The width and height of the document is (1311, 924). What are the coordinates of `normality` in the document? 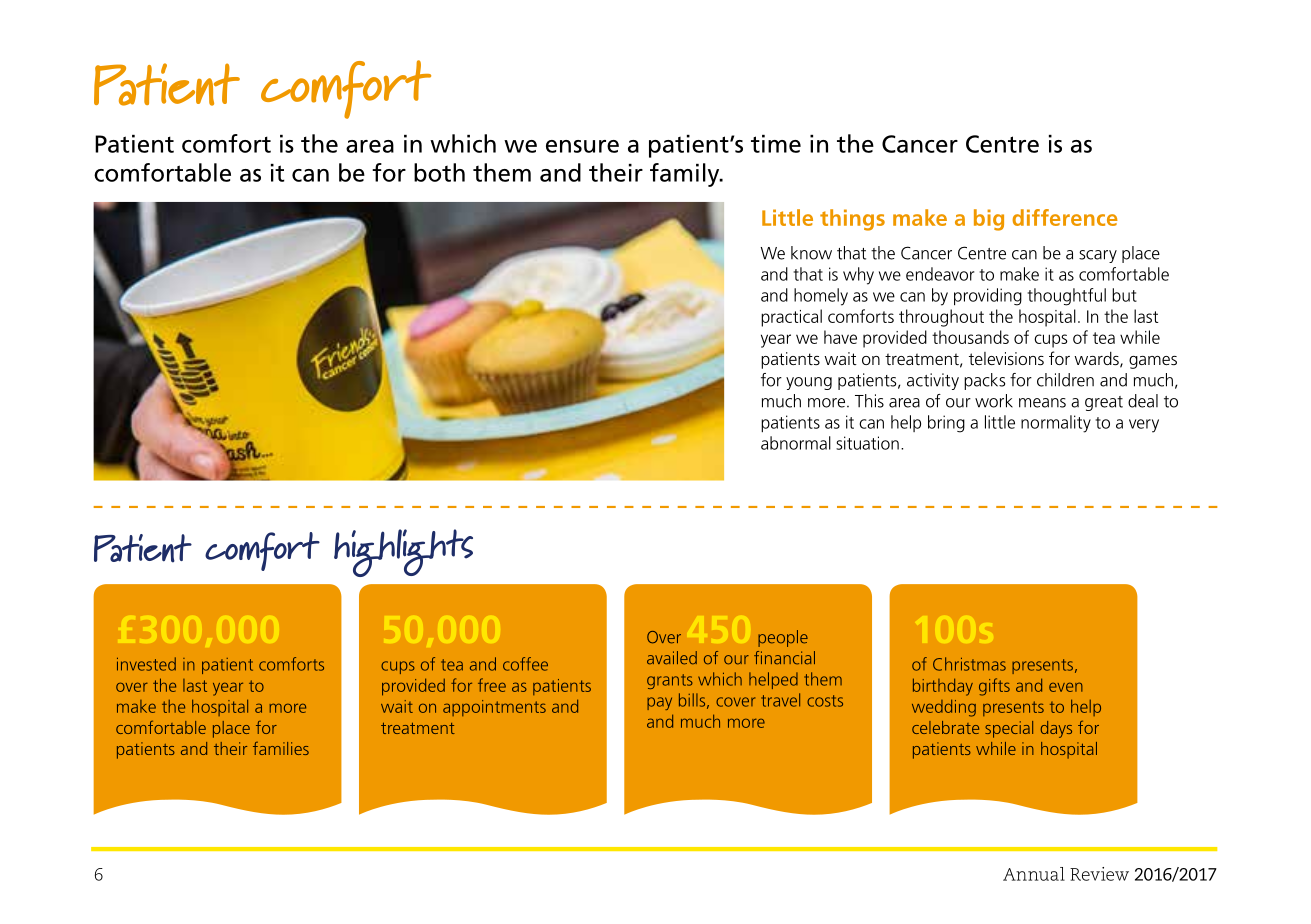 It's located at (1056, 424).
